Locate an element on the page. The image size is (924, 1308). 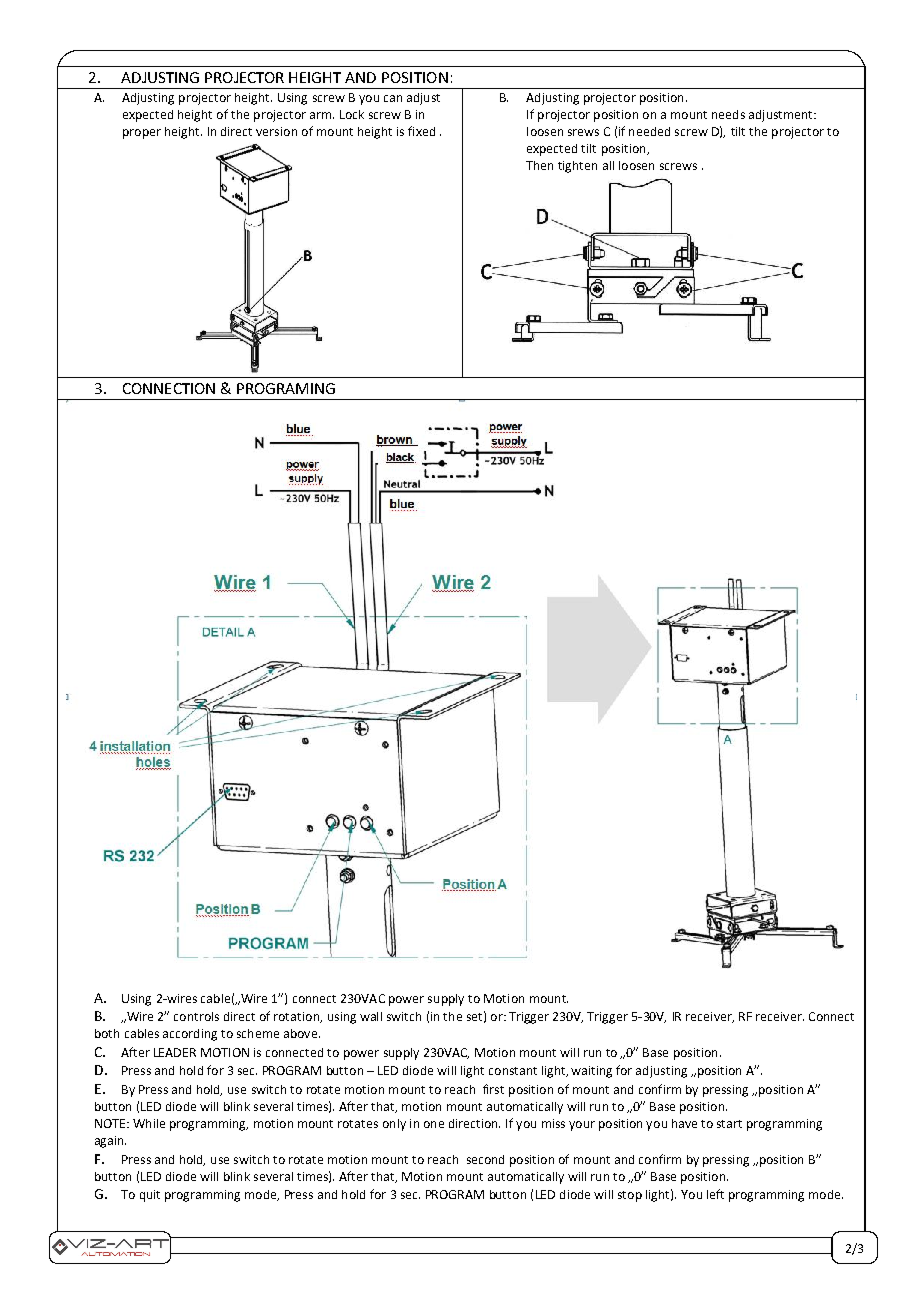
quit is located at coordinates (150, 1196).
